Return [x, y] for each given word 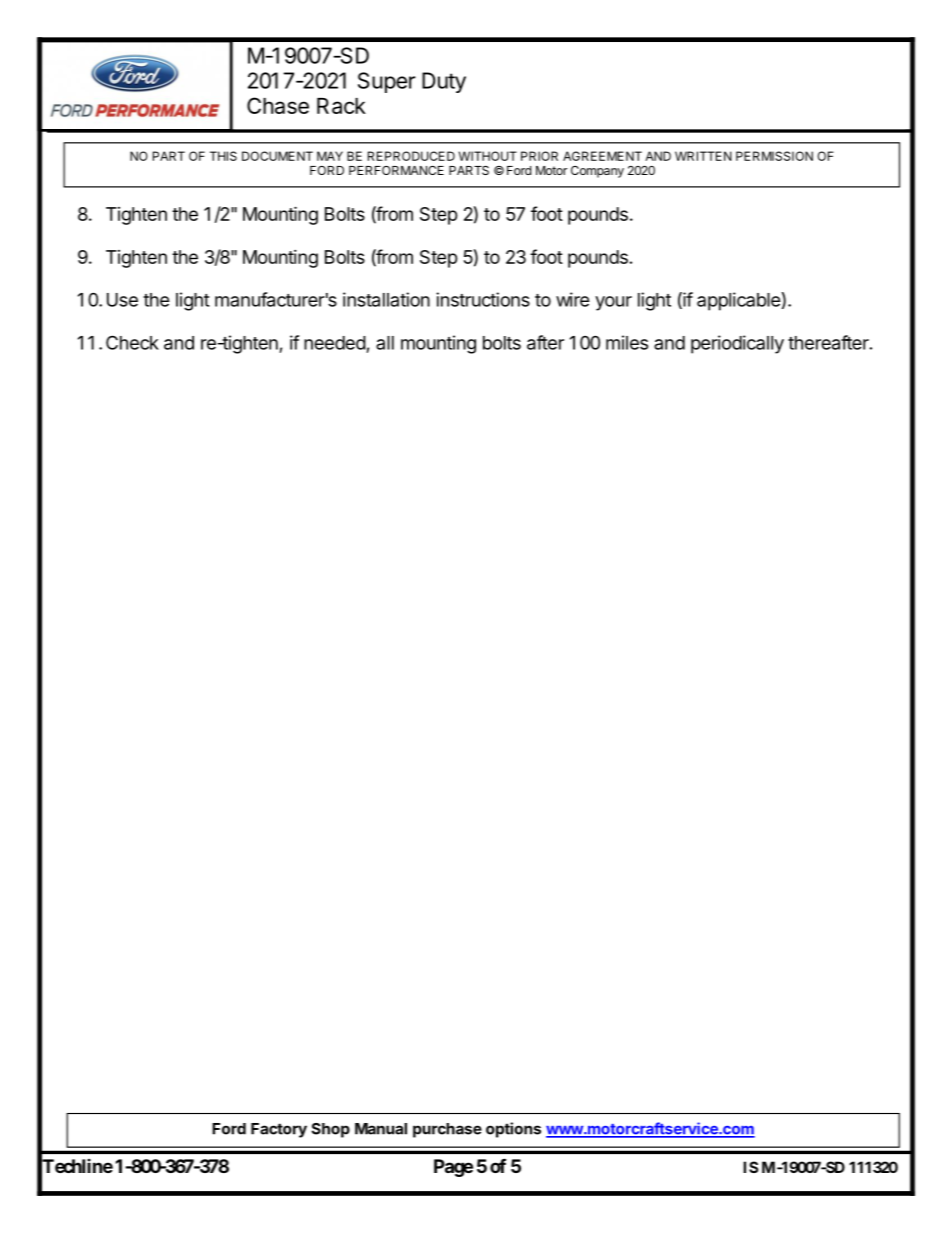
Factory [279, 1130]
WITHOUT [487, 156]
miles [627, 342]
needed [335, 343]
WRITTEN [703, 156]
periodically [737, 344]
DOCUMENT [277, 156]
